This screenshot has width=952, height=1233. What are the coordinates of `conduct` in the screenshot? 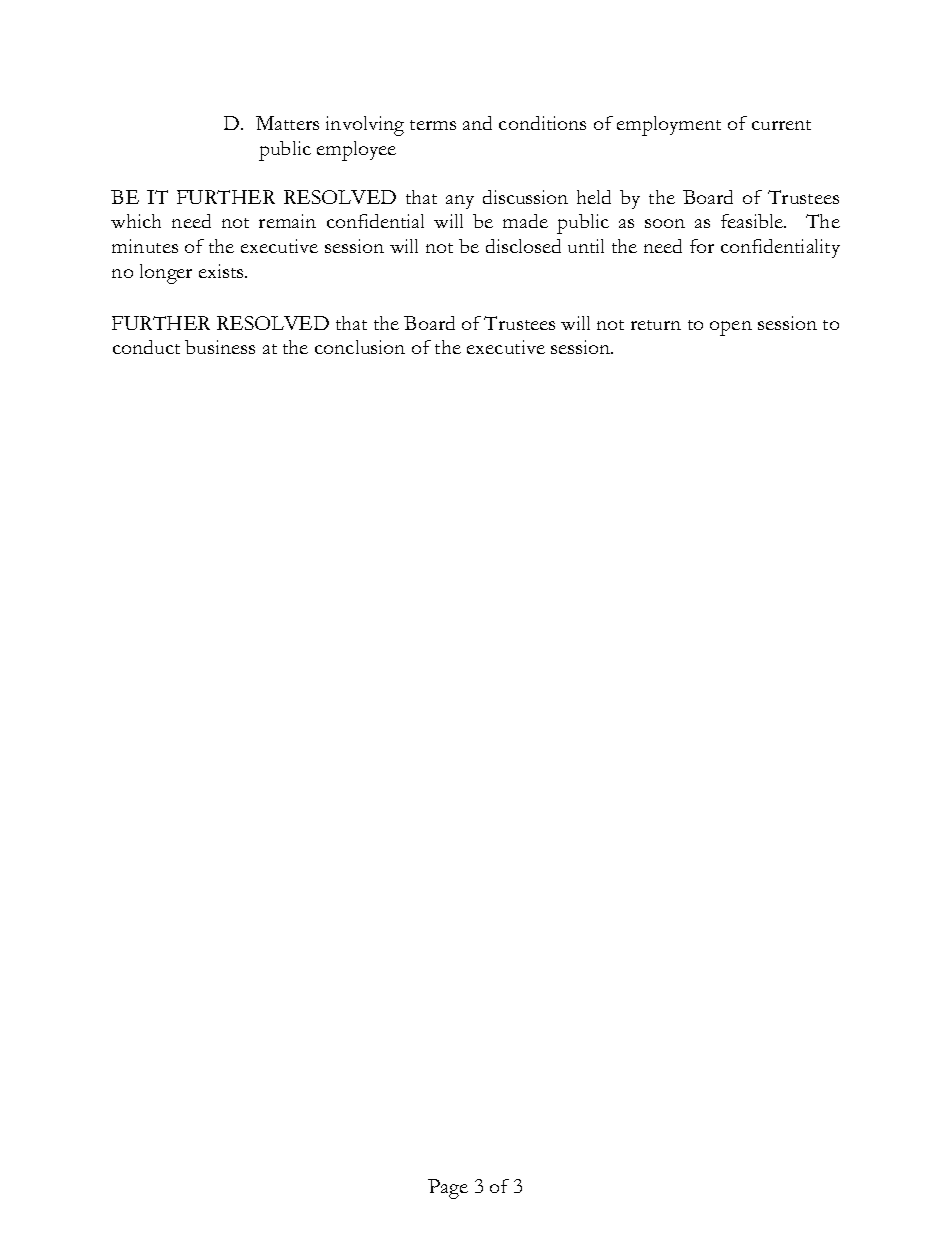 It's located at (146, 347).
